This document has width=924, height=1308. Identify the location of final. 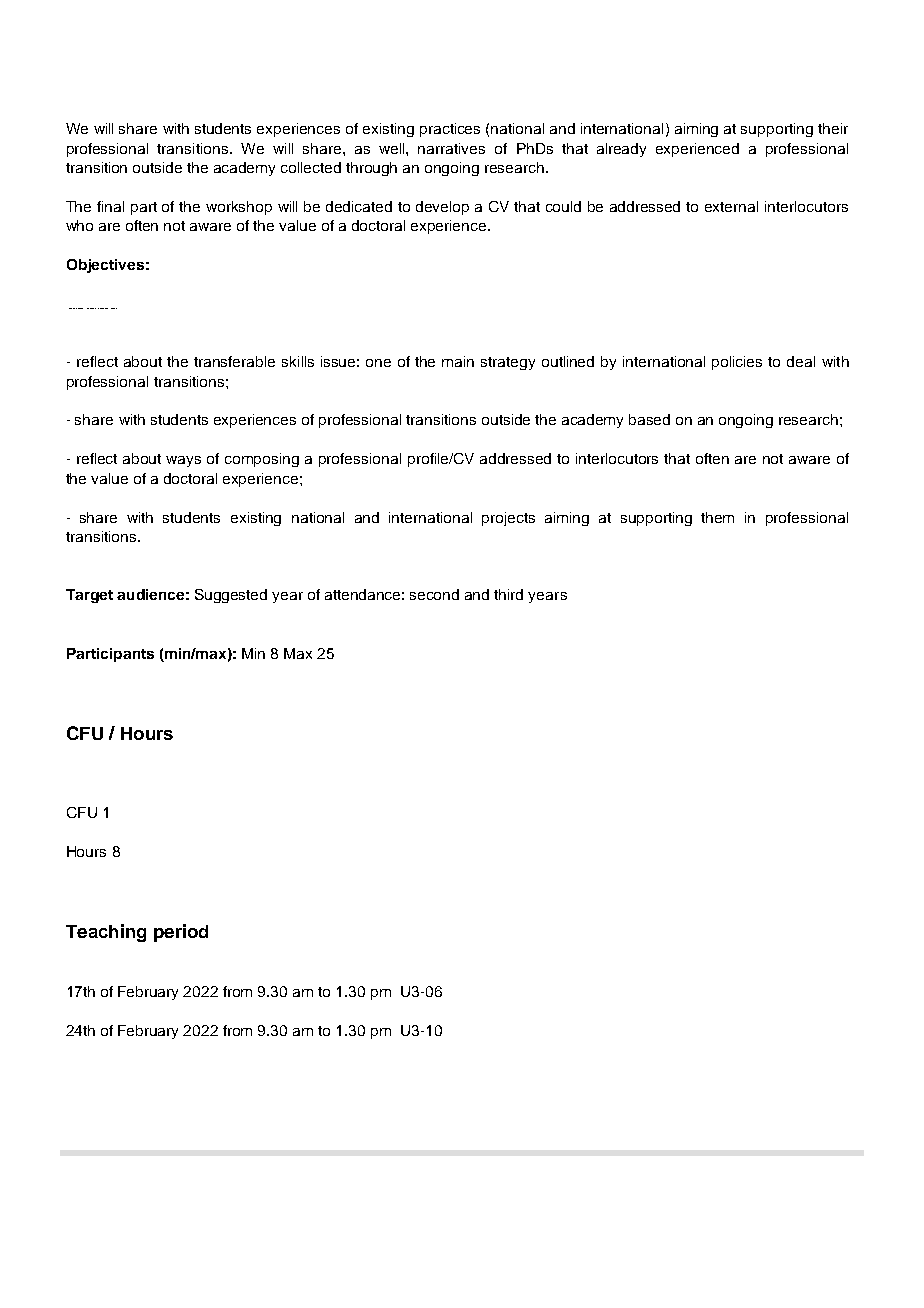
(110, 206).
